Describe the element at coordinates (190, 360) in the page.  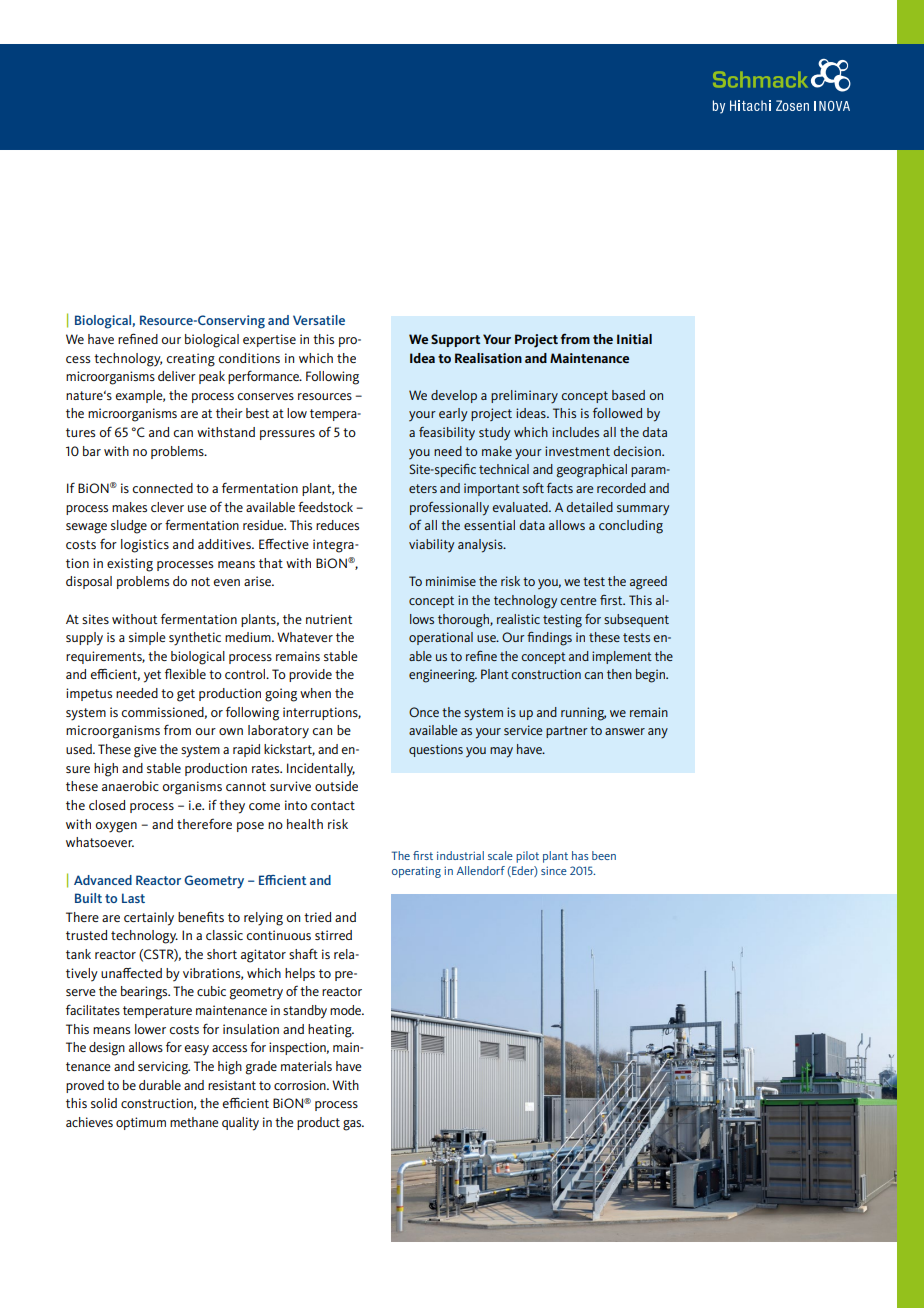
I see `creating` at that location.
